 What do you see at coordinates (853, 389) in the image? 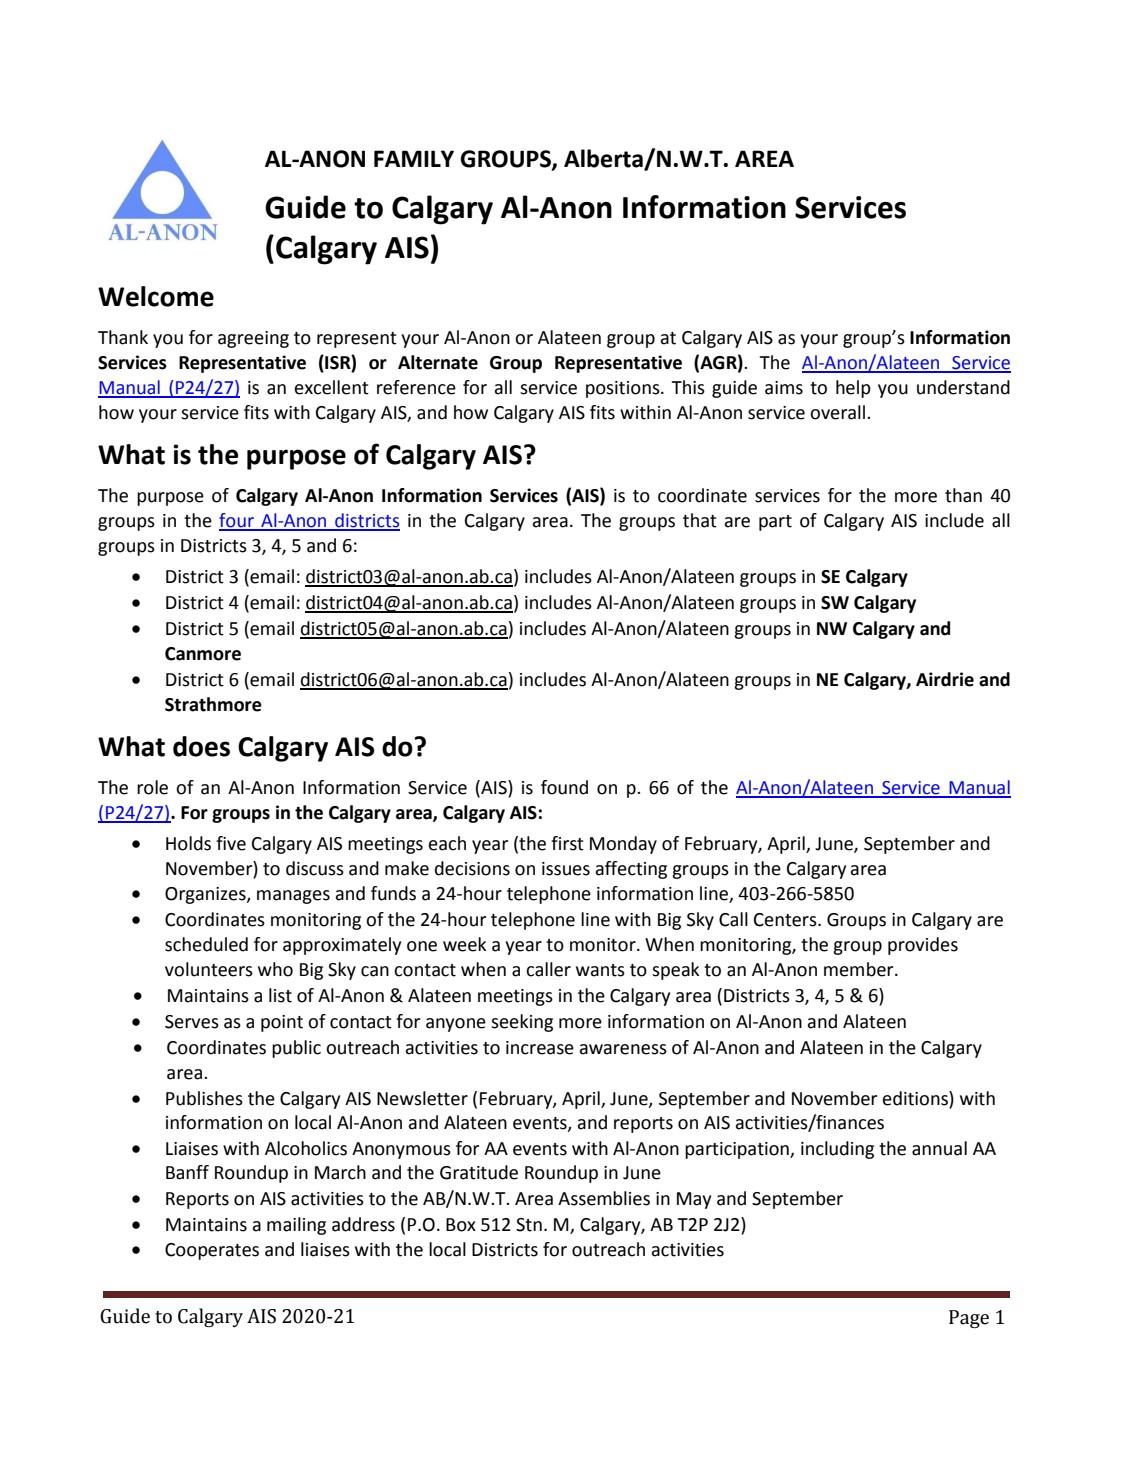
I see `help` at bounding box center [853, 389].
